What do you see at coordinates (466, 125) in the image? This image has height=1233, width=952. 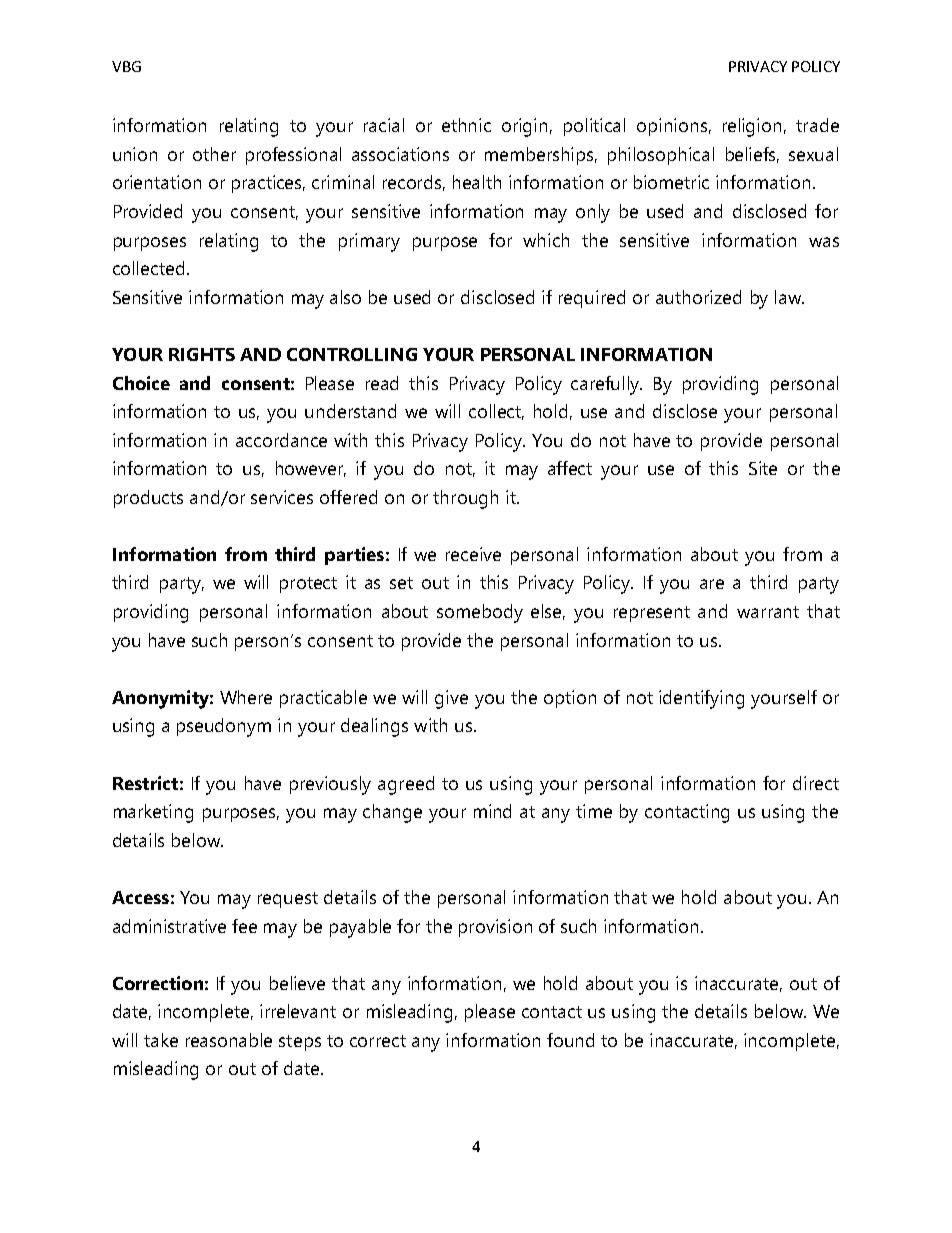 I see `ethnic` at bounding box center [466, 125].
